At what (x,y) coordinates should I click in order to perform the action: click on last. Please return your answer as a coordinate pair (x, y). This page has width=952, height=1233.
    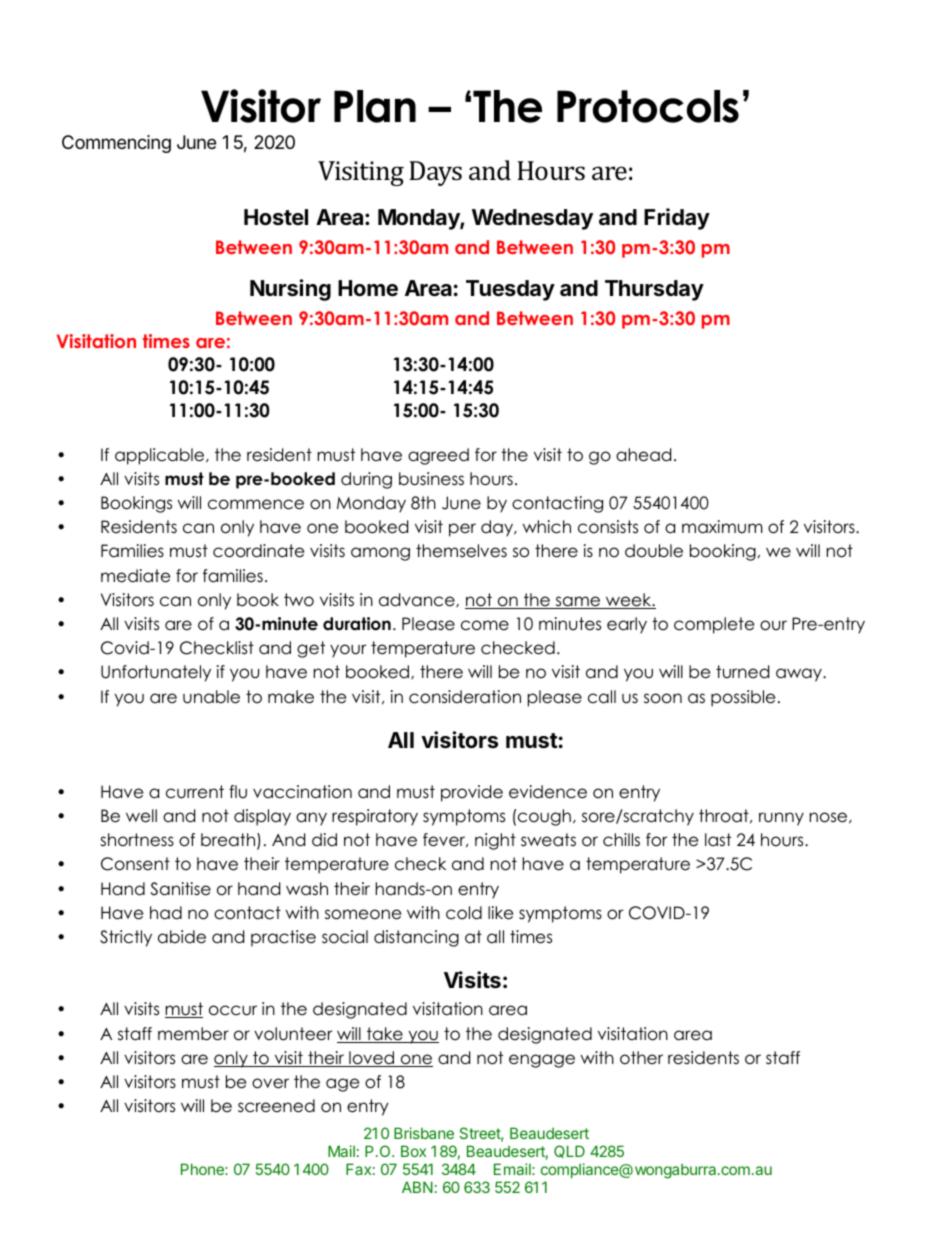
    Looking at the image, I should click on (718, 839).
